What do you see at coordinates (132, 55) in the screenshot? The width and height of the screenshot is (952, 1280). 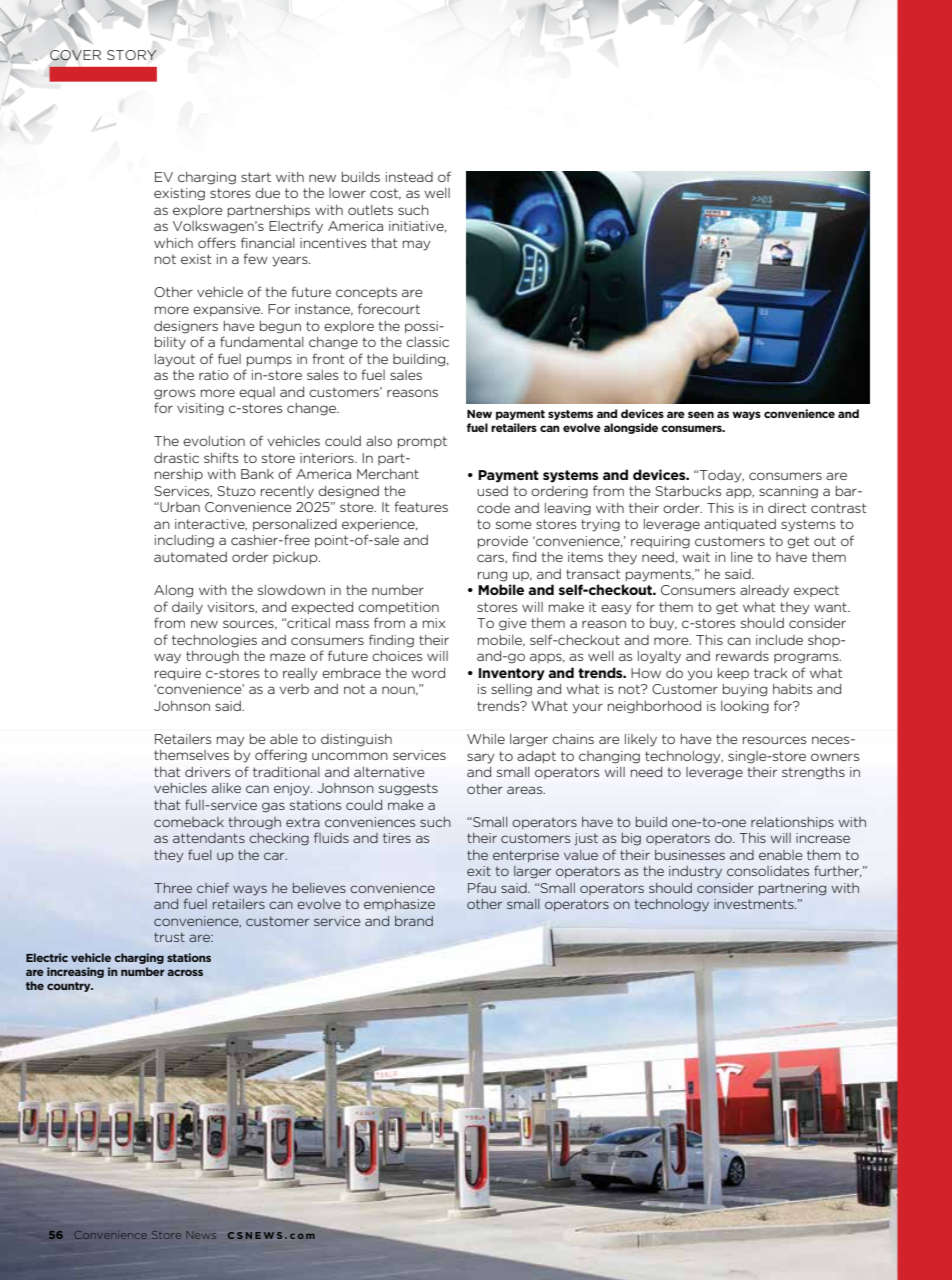 I see `STORY` at bounding box center [132, 55].
